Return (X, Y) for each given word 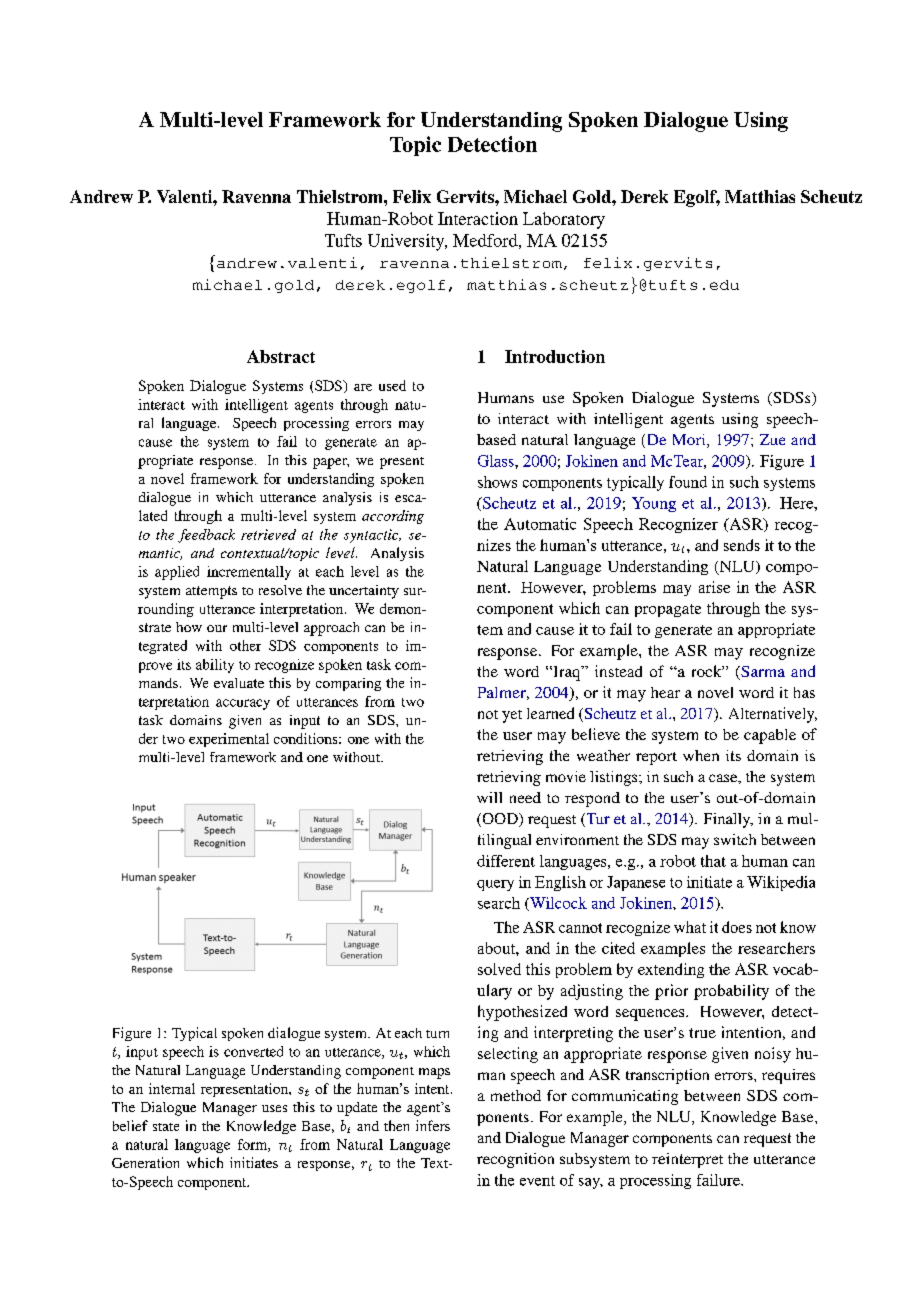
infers (433, 1125)
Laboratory (564, 220)
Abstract (281, 356)
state (166, 1127)
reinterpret (687, 1160)
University (407, 242)
